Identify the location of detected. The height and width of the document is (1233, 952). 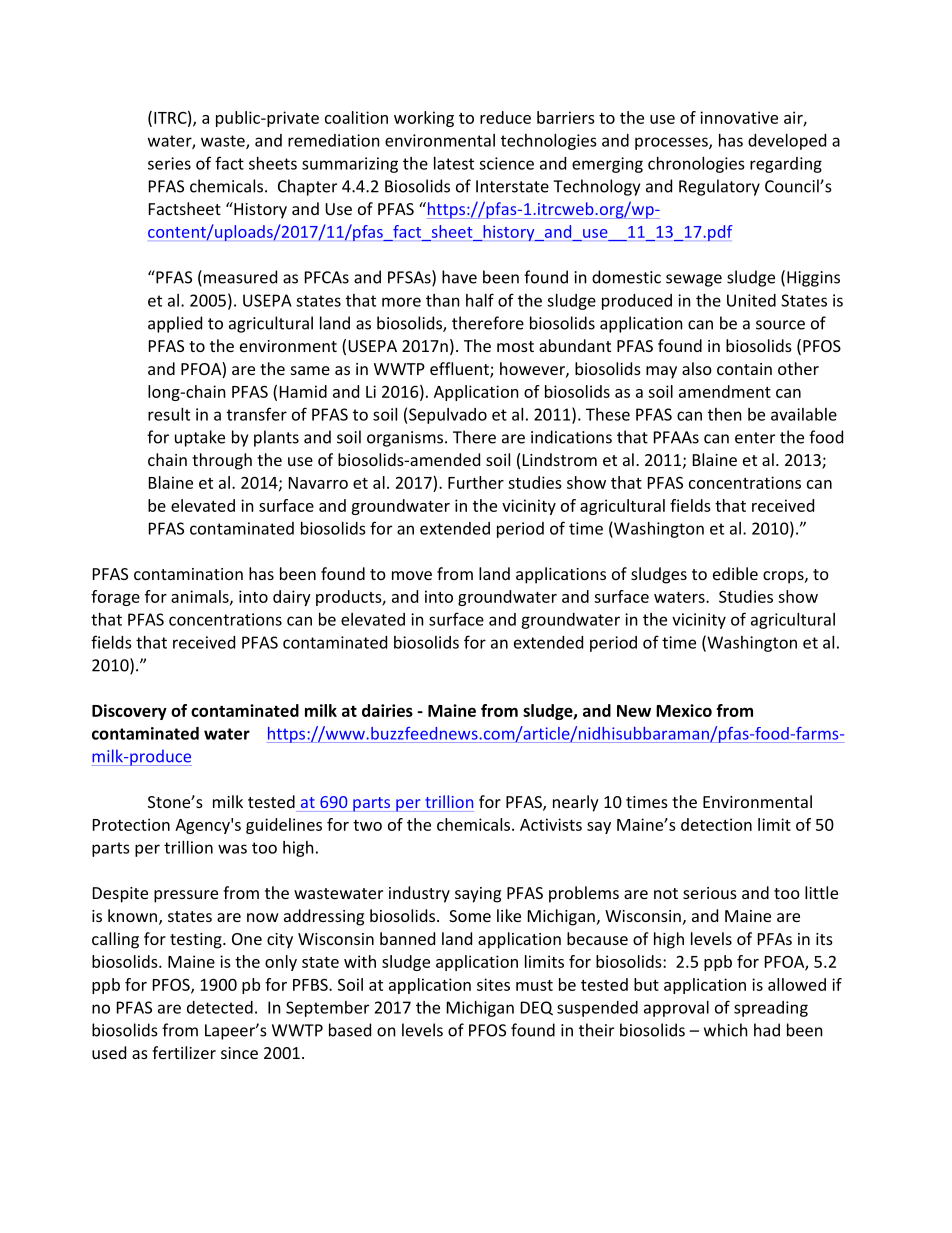
(220, 1007).
